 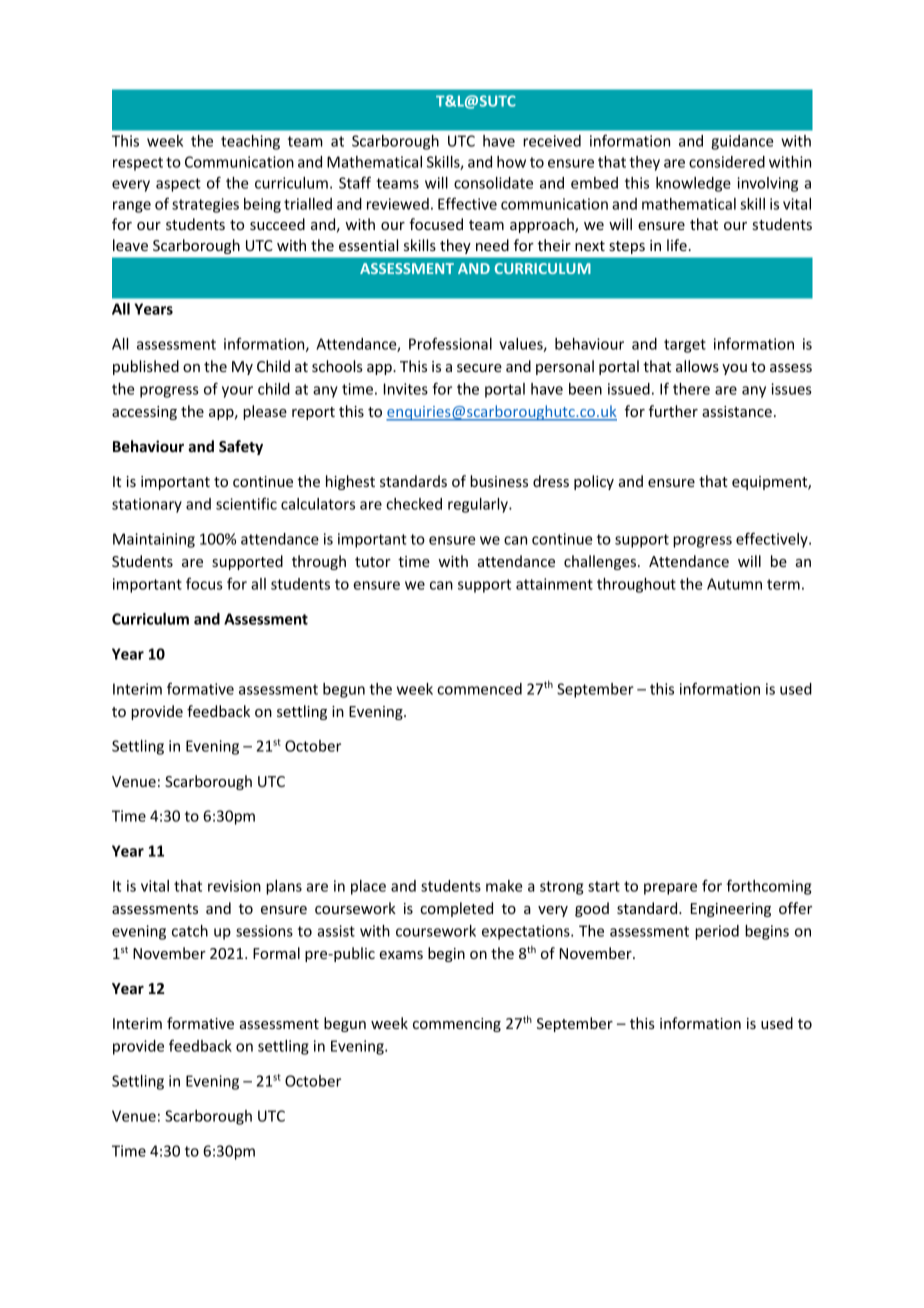 I want to click on Autumn, so click(x=734, y=584).
